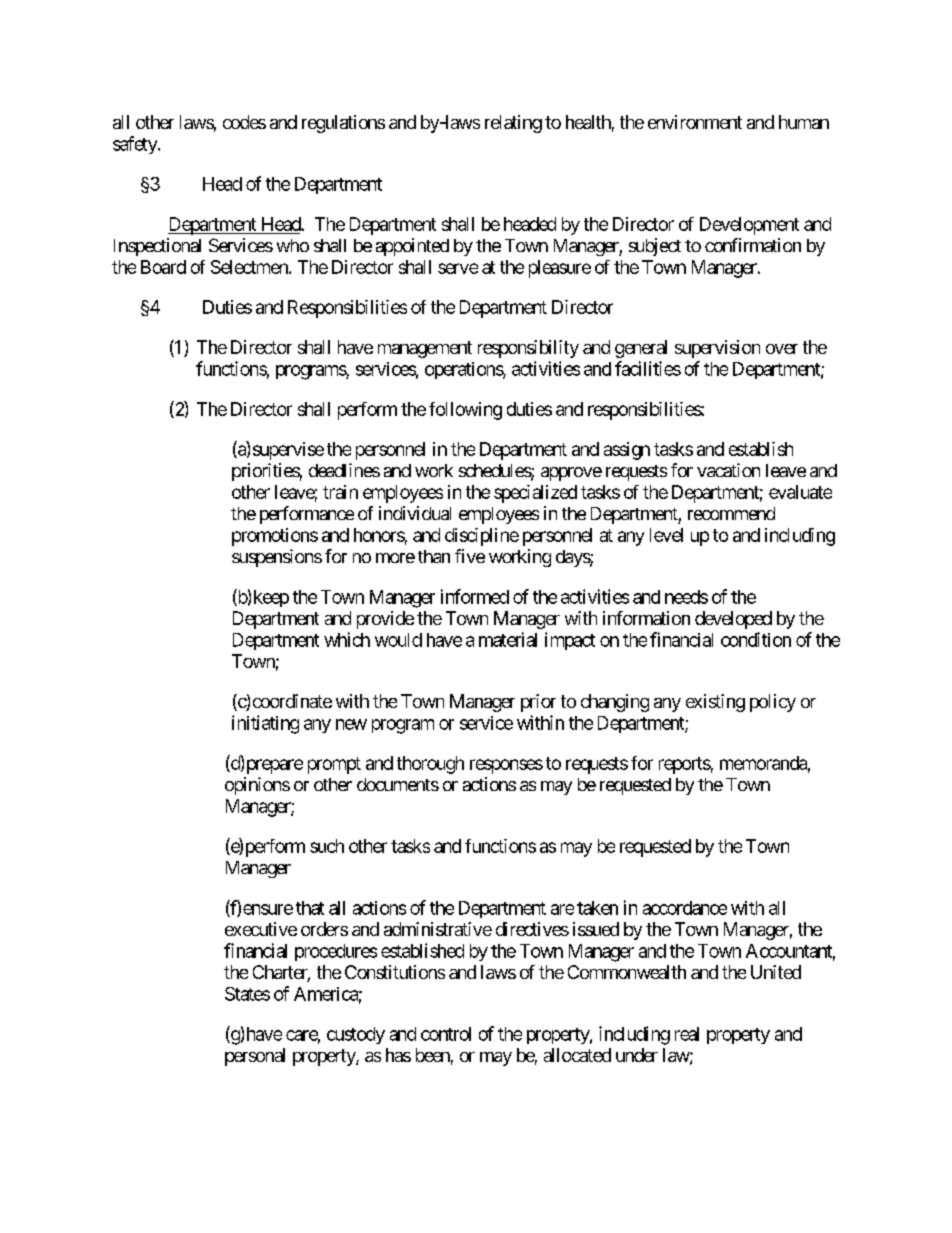 This screenshot has height=1233, width=952. Describe the element at coordinates (475, 596) in the screenshot. I see `informed` at that location.
